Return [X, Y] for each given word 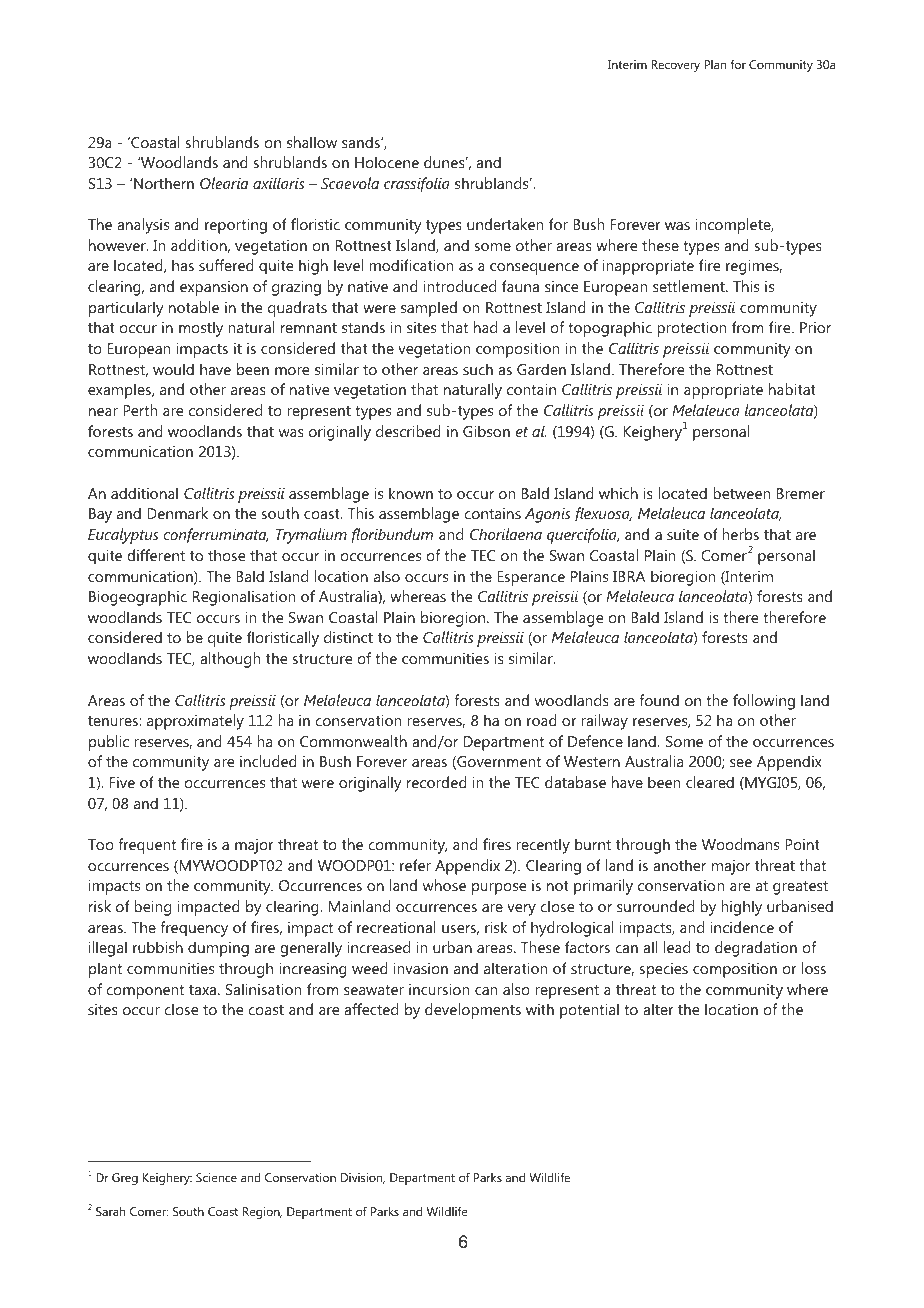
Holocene [387, 162]
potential [589, 1011]
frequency [194, 929]
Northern [164, 183]
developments [473, 1011]
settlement [690, 286]
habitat [792, 389]
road [542, 720]
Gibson [486, 431]
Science [216, 1177]
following [764, 702]
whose [444, 885]
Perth [140, 410]
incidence [742, 927]
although [230, 660]
